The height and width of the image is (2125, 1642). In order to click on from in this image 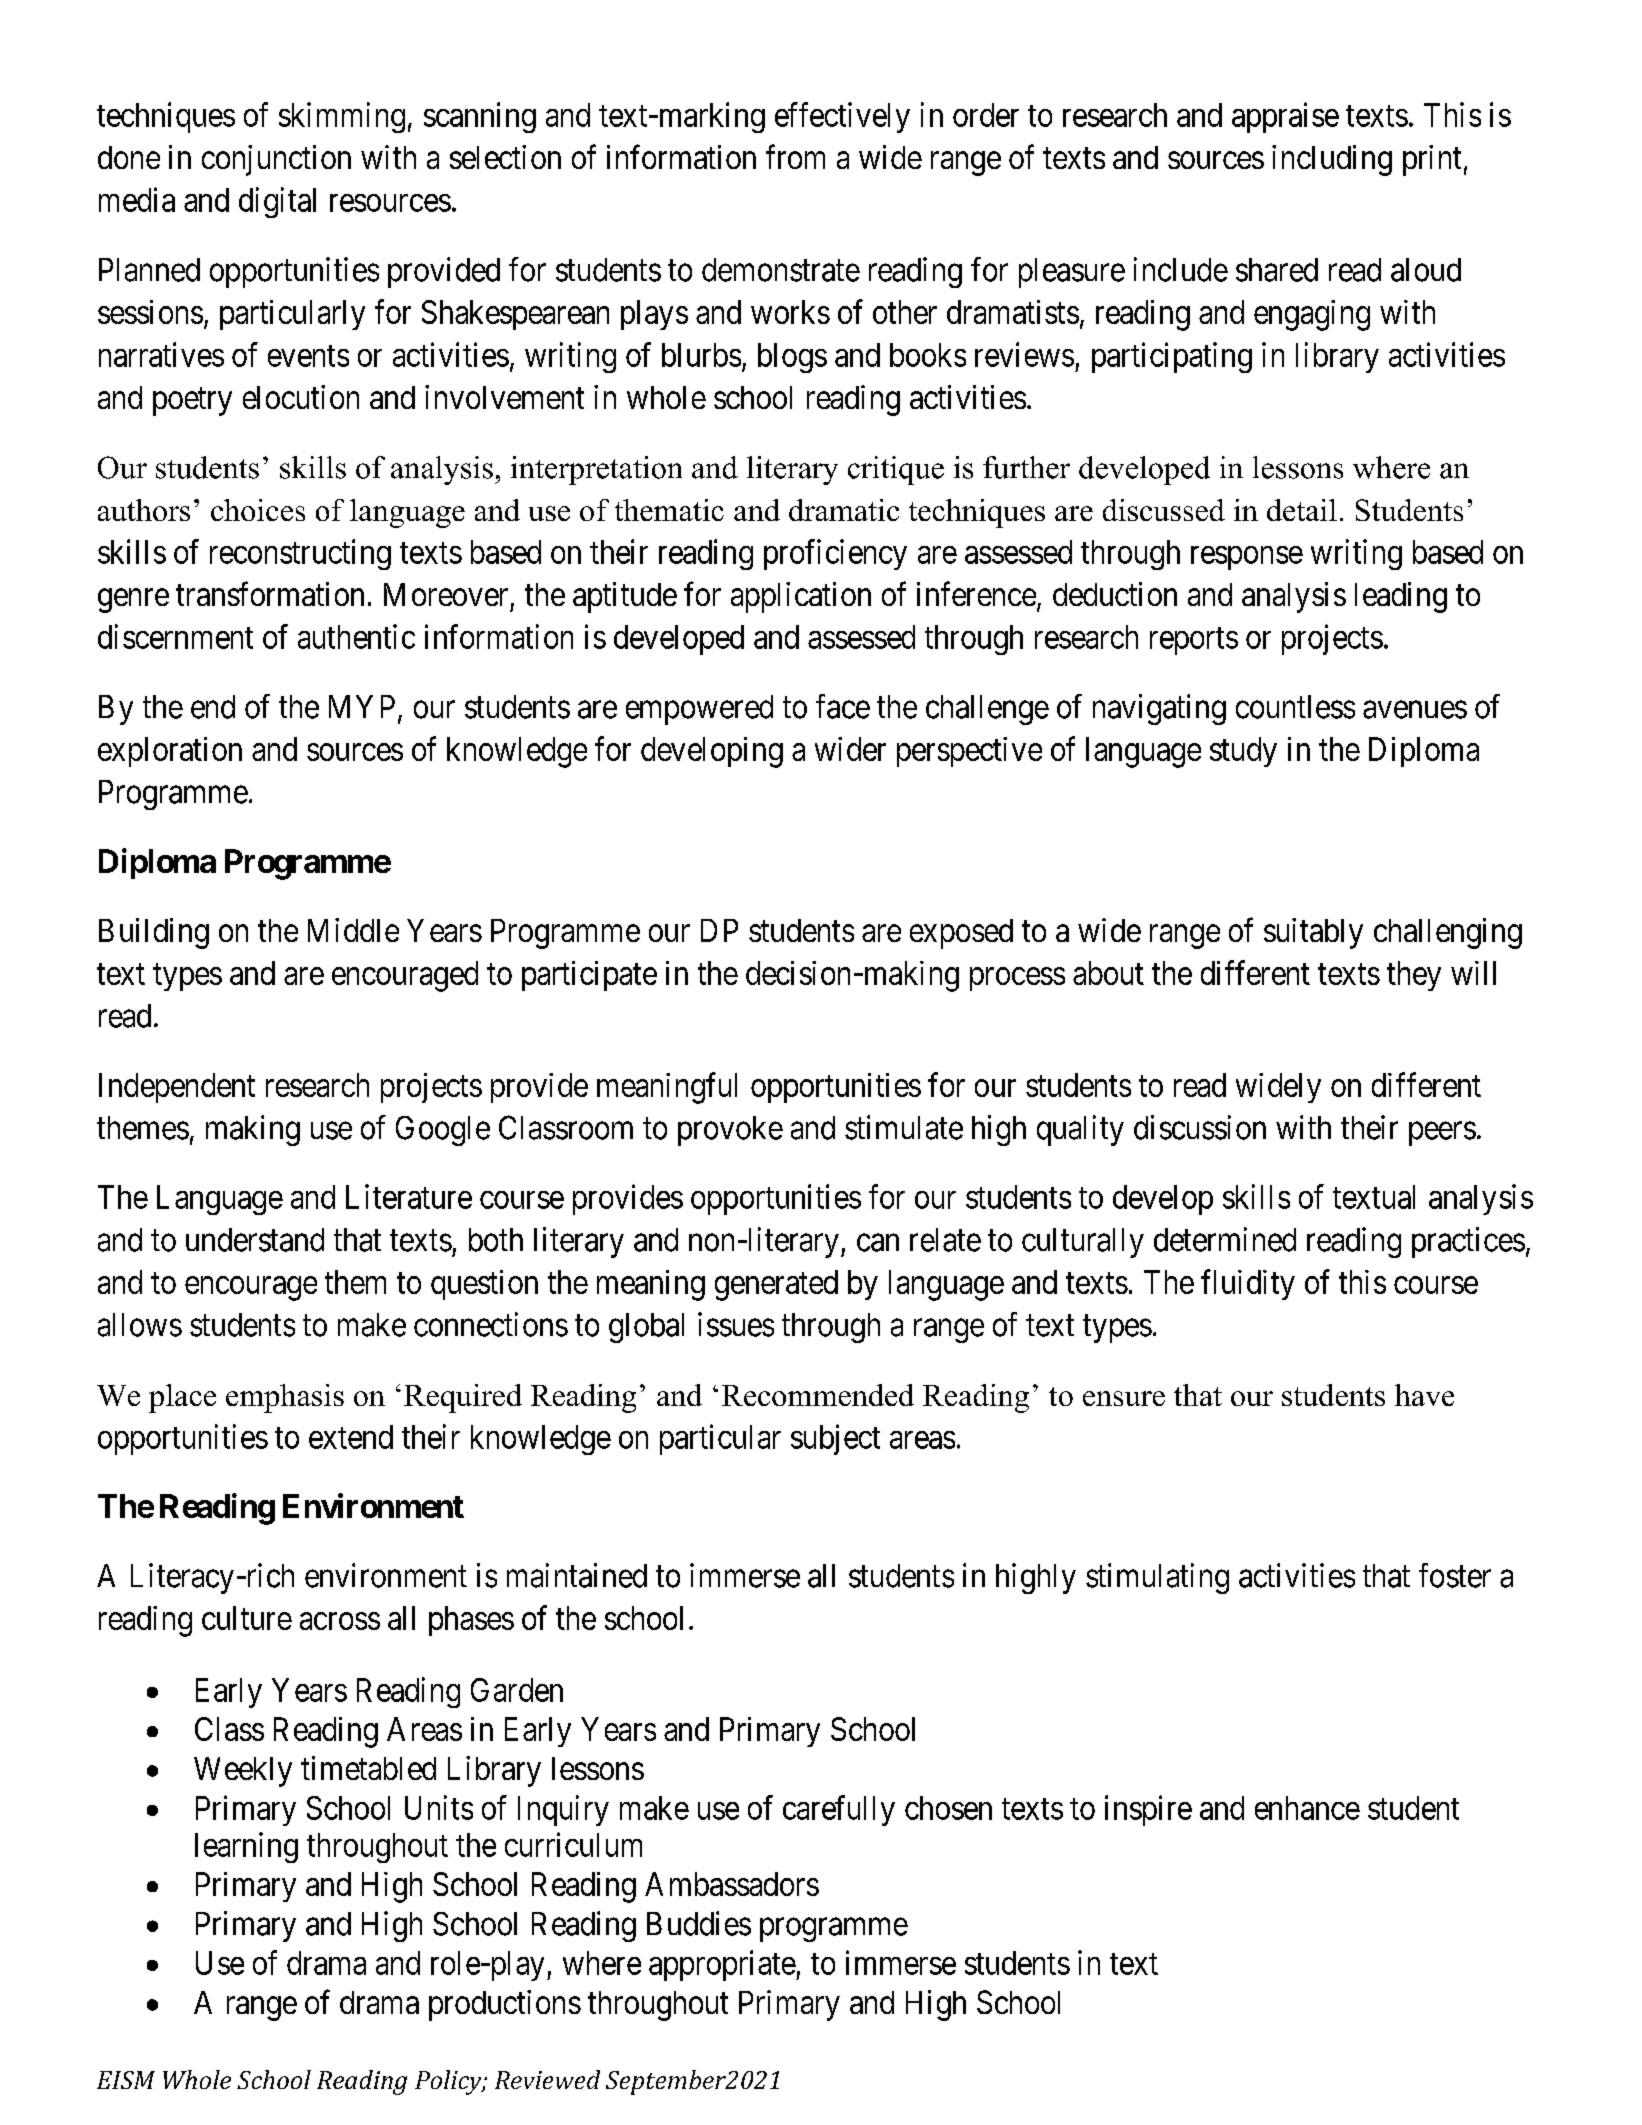, I will do `click(795, 157)`.
